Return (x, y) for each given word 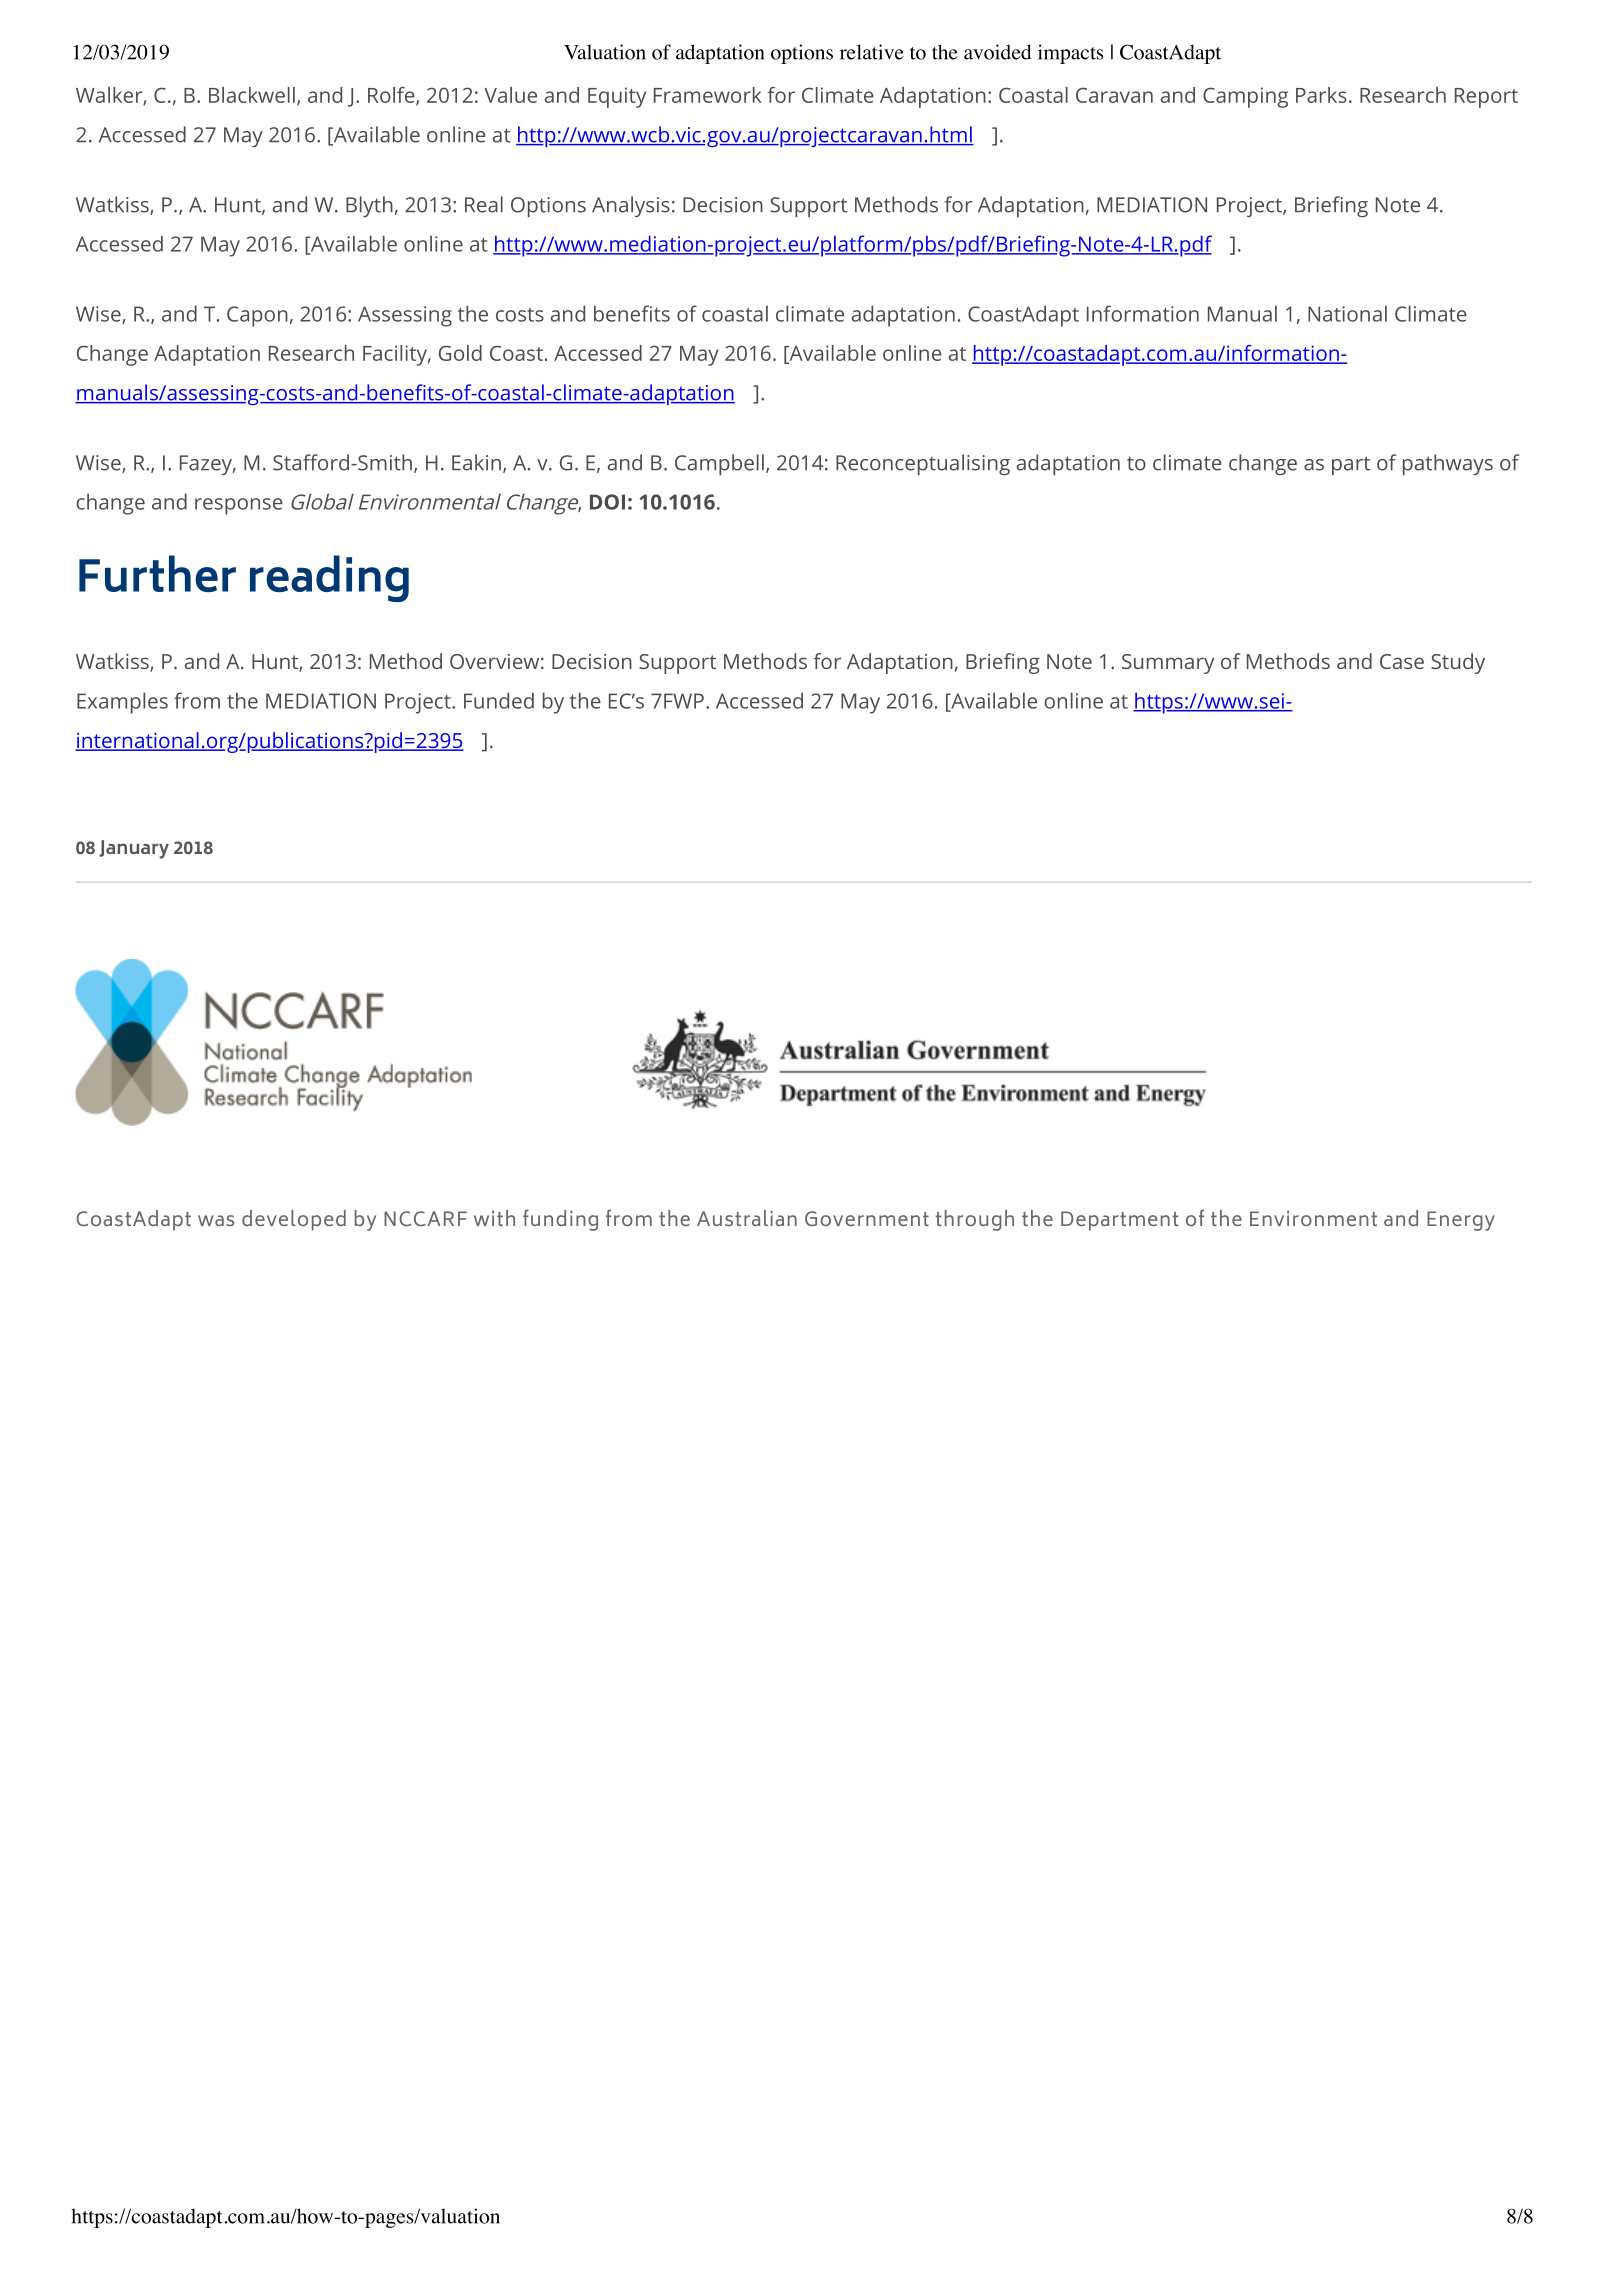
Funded (499, 700)
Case (1402, 661)
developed (294, 1220)
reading (329, 578)
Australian (747, 1218)
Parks (1321, 95)
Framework (708, 95)
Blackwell (252, 95)
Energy (1461, 1221)
